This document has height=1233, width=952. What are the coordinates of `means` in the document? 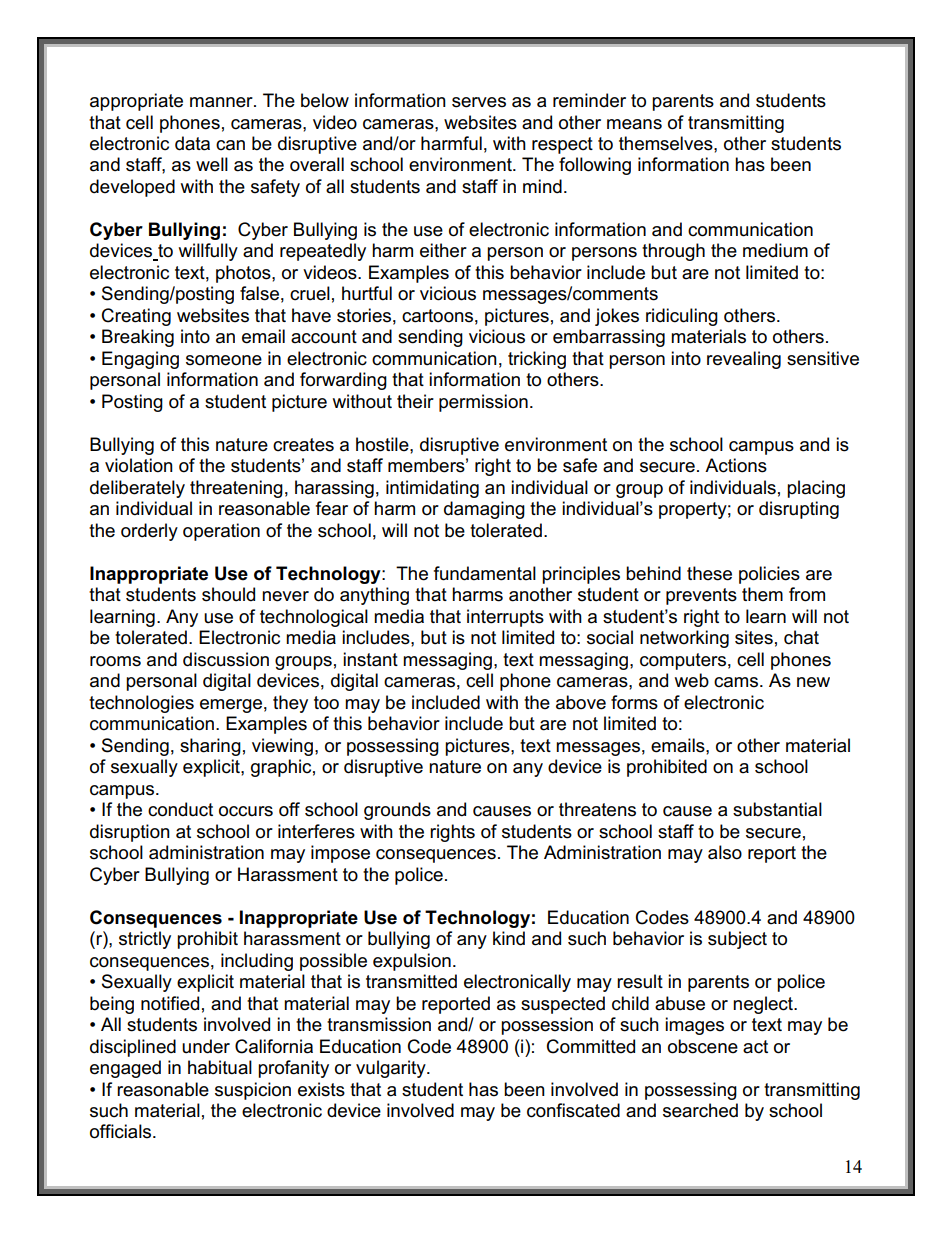 It's located at (634, 124).
